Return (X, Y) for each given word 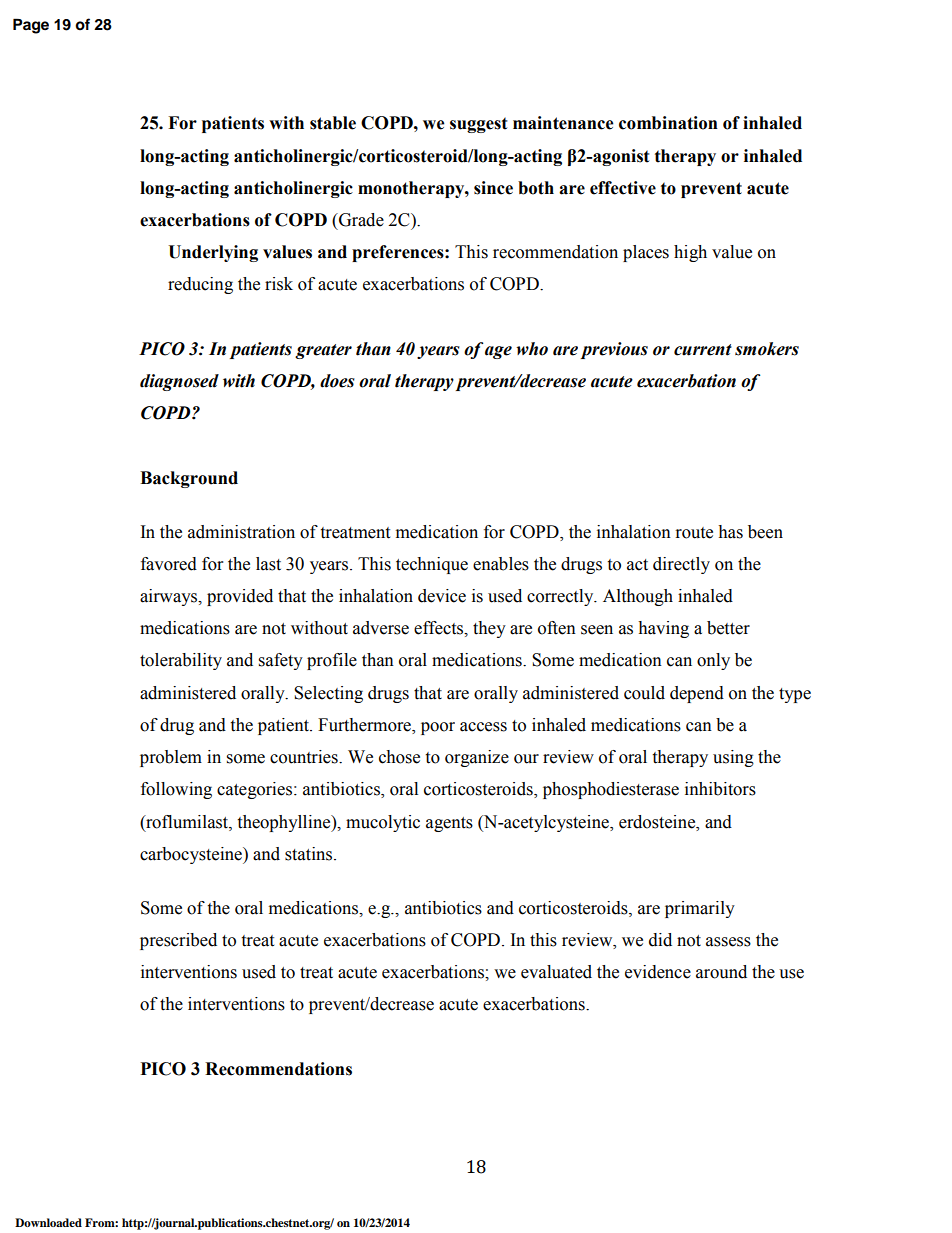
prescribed (178, 941)
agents (449, 824)
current (703, 350)
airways (170, 597)
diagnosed (179, 382)
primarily (700, 909)
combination (668, 123)
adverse (381, 628)
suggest (479, 125)
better (728, 628)
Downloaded (48, 1222)
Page (31, 26)
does (337, 381)
